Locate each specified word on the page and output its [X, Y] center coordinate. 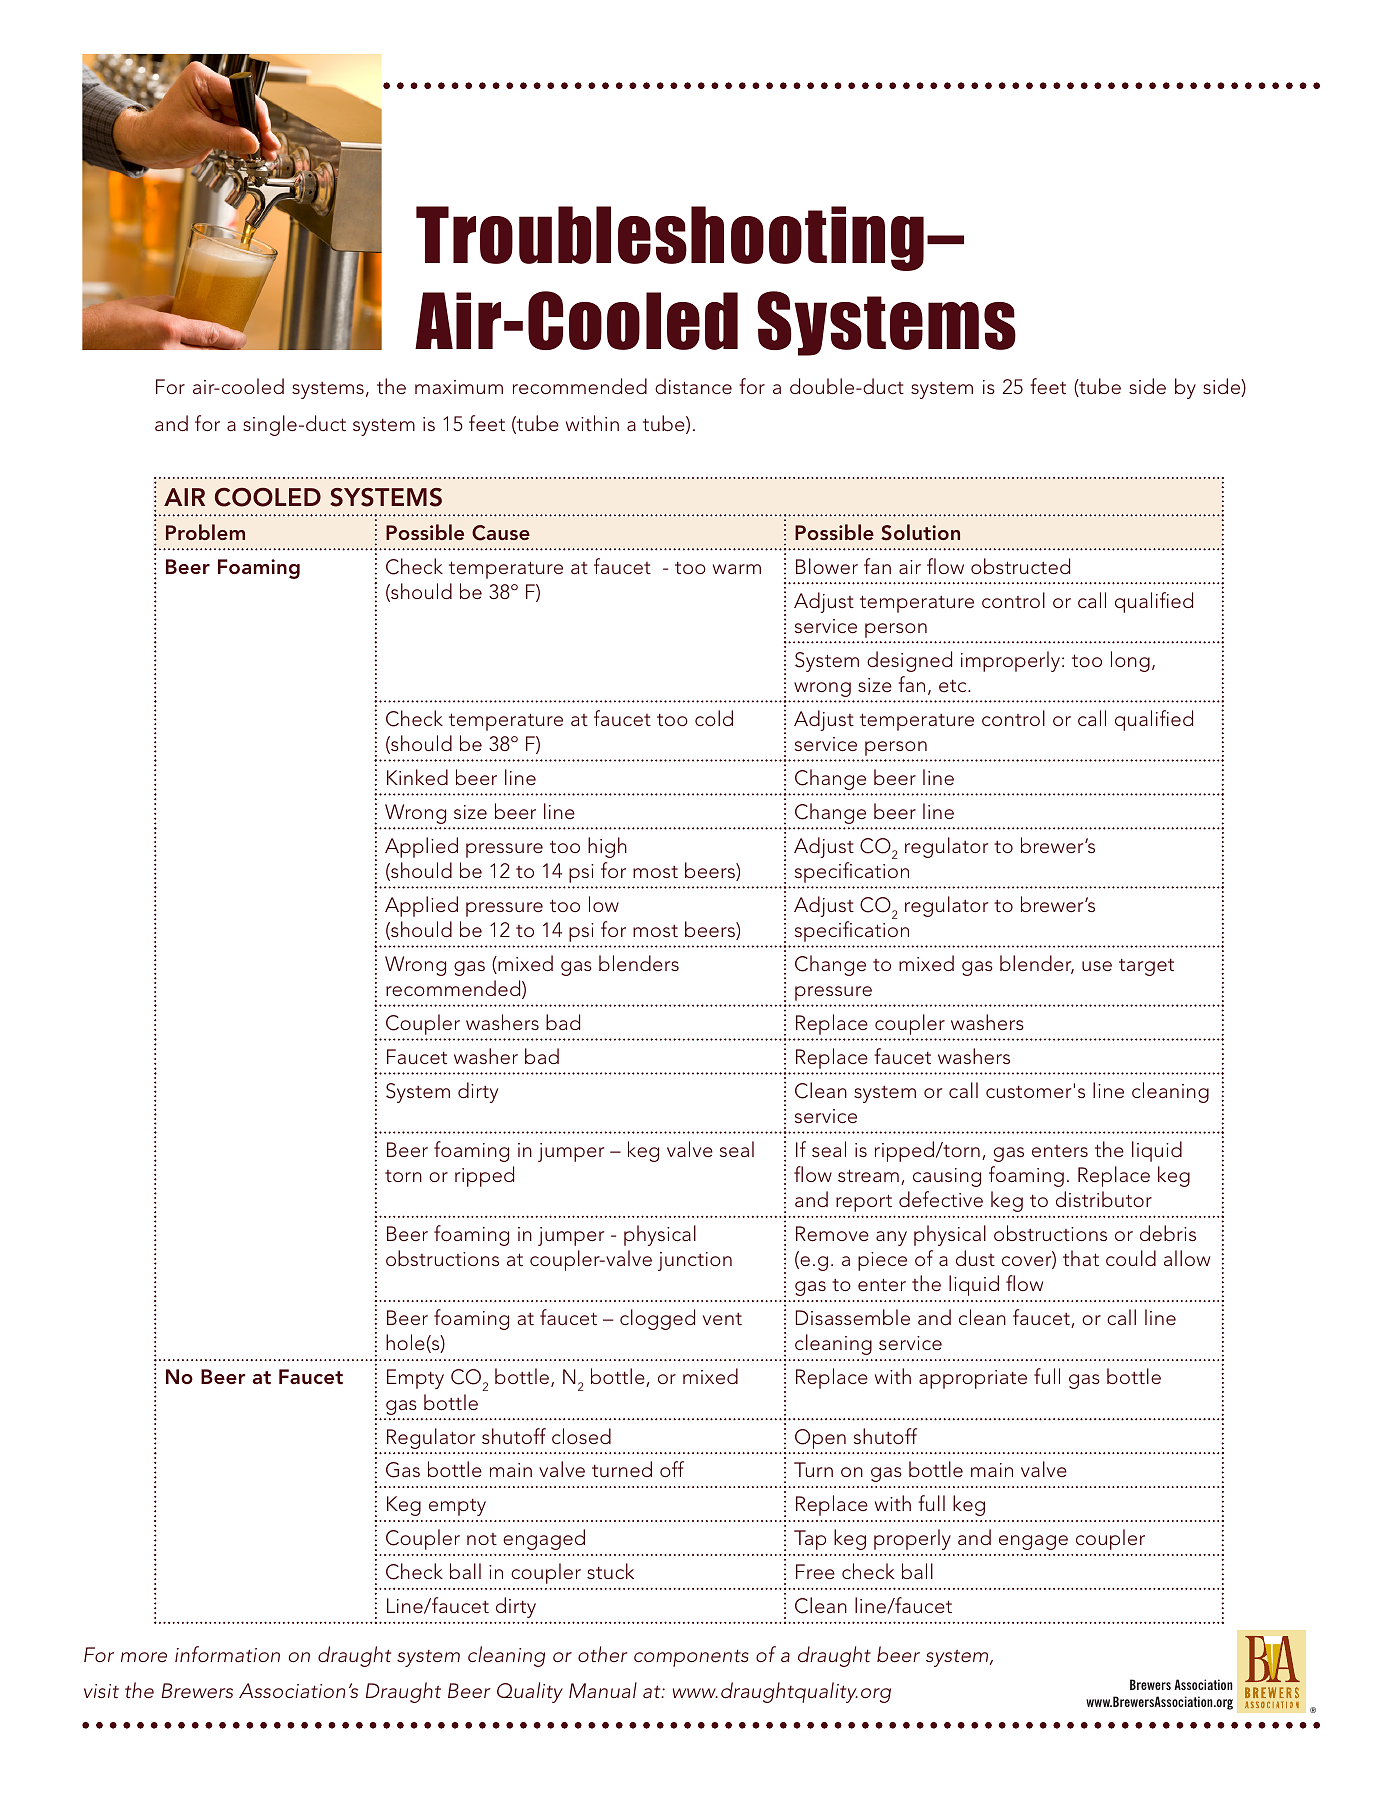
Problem [205, 532]
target [1146, 967]
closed [581, 1436]
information [227, 1654]
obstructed [1020, 566]
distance [693, 386]
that [1081, 1258]
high [607, 847]
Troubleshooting [670, 238]
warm [737, 569]
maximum [459, 387]
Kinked [417, 777]
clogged [657, 1319]
